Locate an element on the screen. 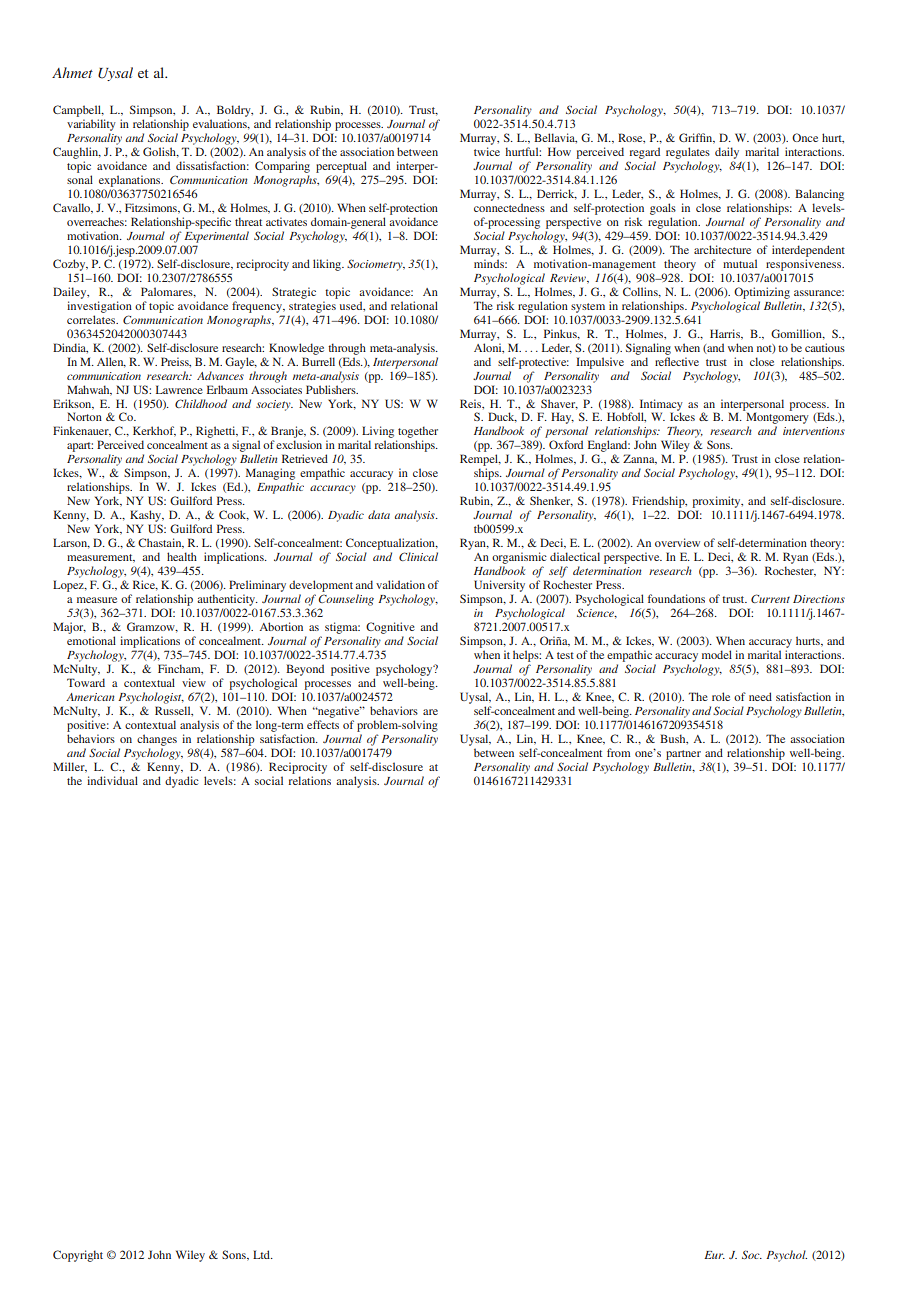 This screenshot has height=1308, width=924. partner is located at coordinates (683, 755).
